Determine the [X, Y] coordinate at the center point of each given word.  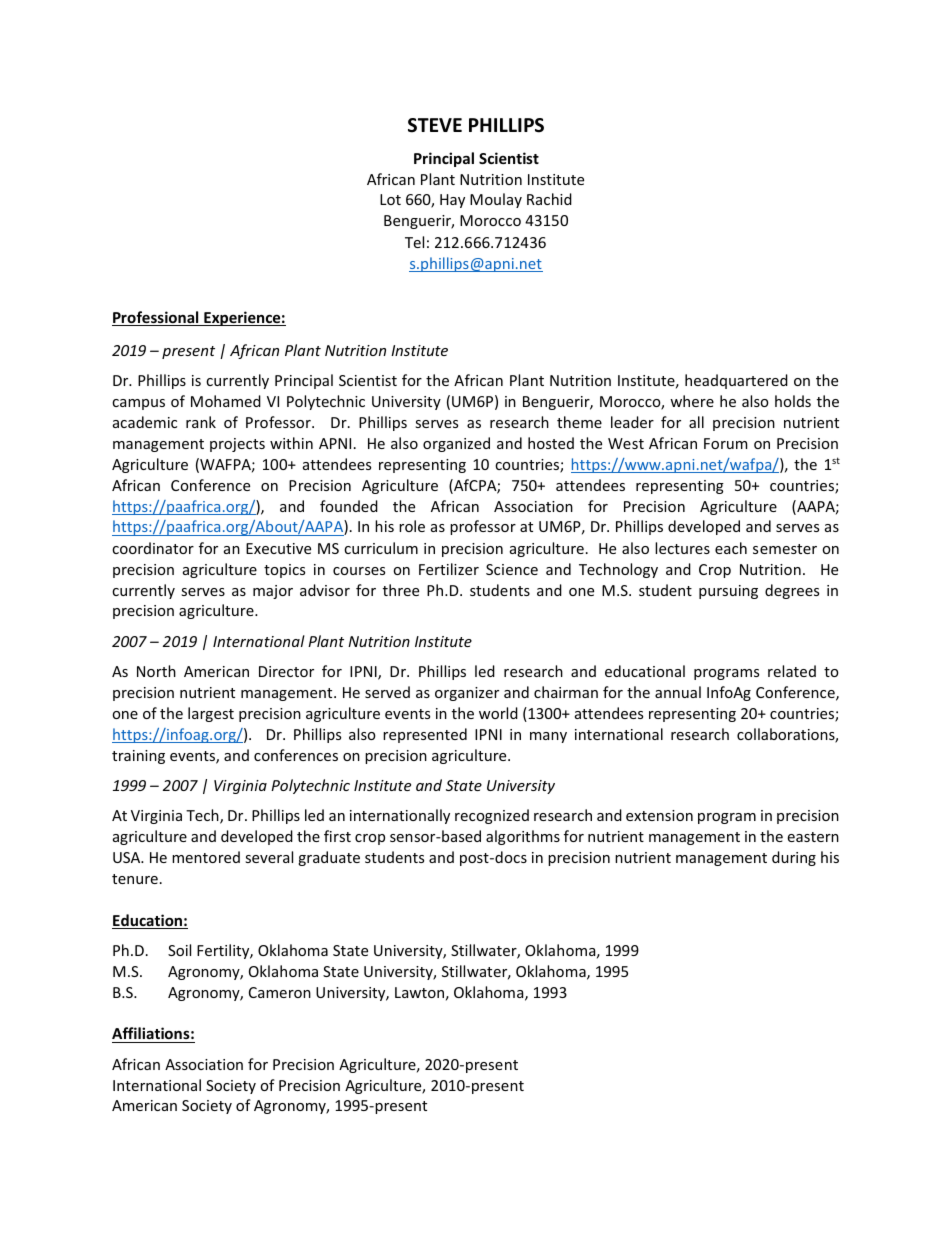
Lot [390, 199]
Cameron [280, 992]
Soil [179, 950]
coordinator [153, 548]
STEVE [435, 125]
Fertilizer [449, 569]
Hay [452, 201]
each [731, 548]
